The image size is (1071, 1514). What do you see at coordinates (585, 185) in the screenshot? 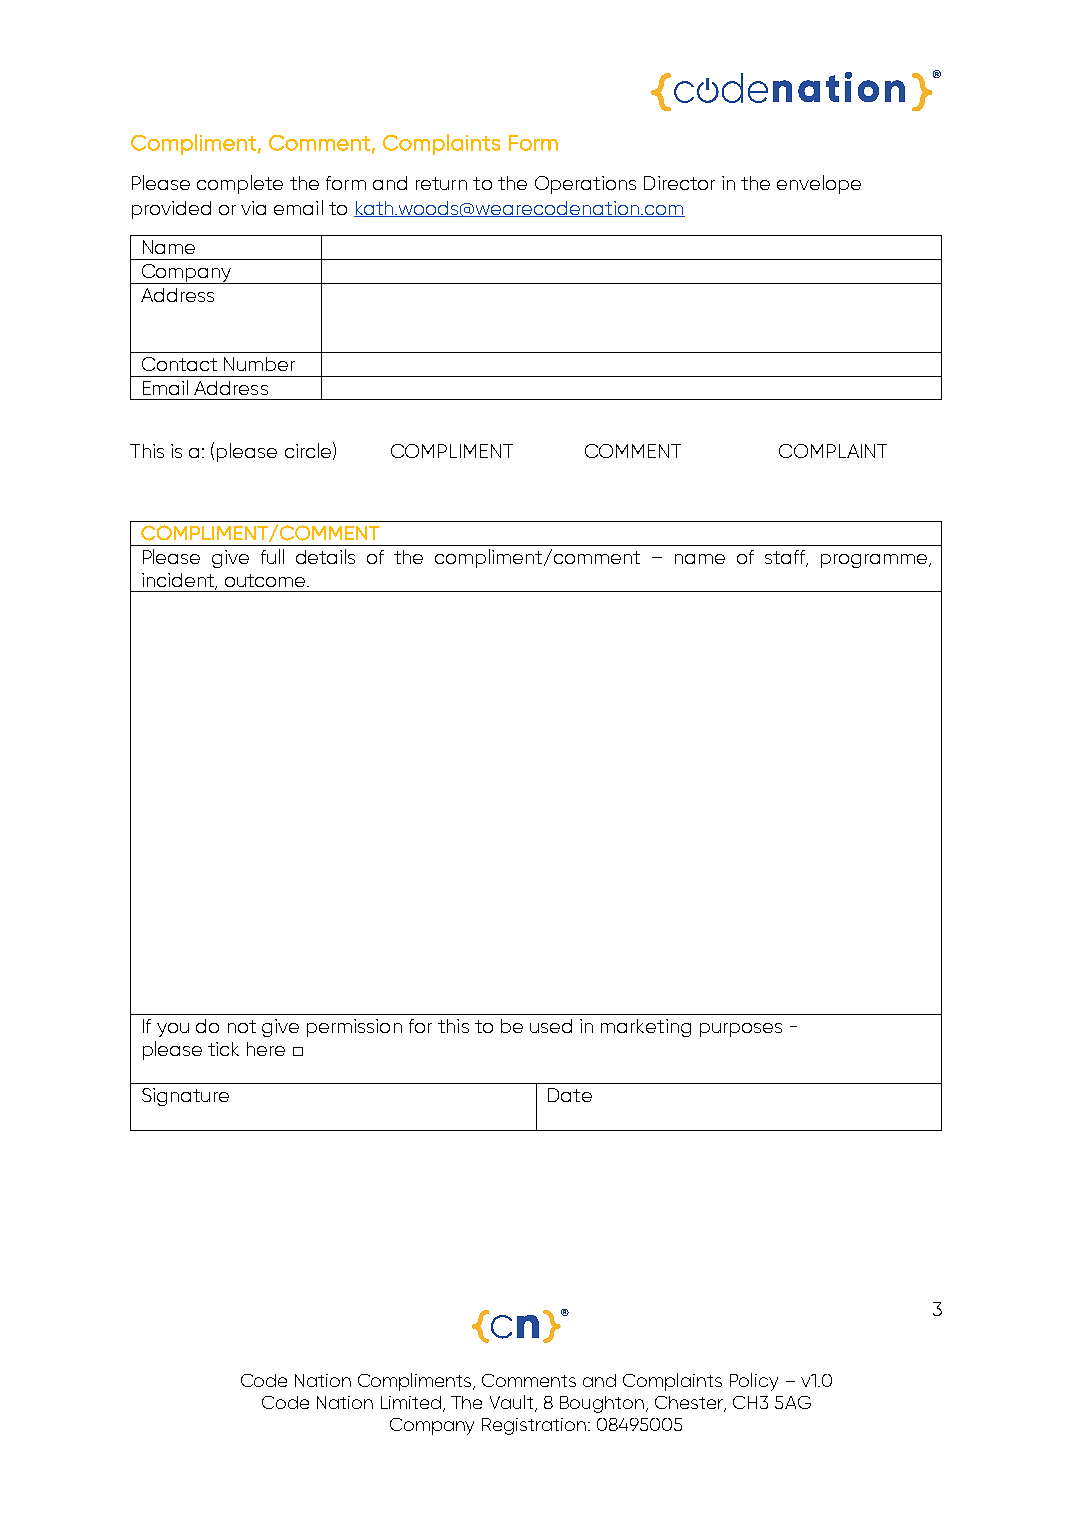
I see `Operations` at bounding box center [585, 185].
